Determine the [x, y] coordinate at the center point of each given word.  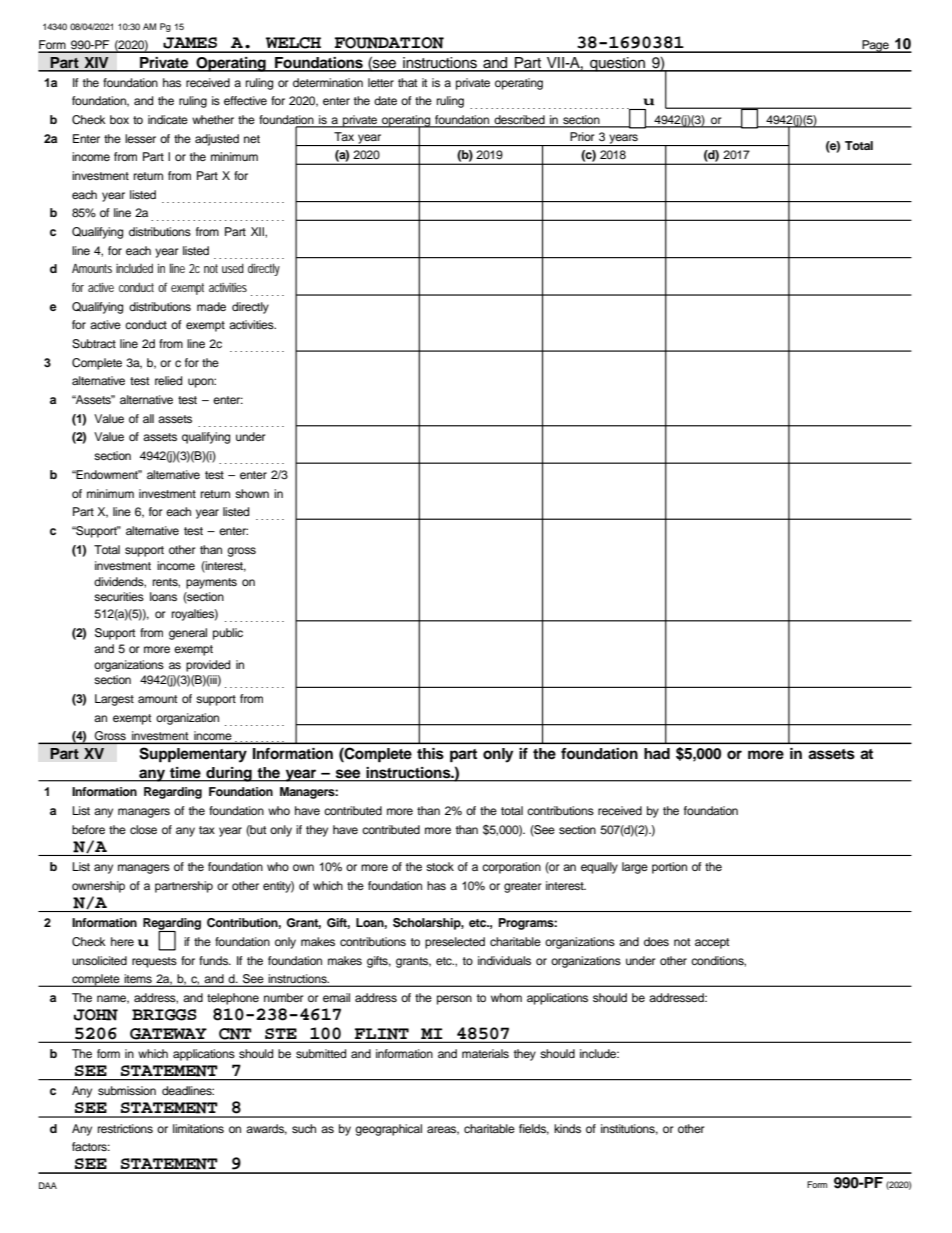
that [407, 82]
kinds [567, 1128]
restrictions [125, 1128]
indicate [168, 119]
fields [534, 1129]
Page [875, 46]
